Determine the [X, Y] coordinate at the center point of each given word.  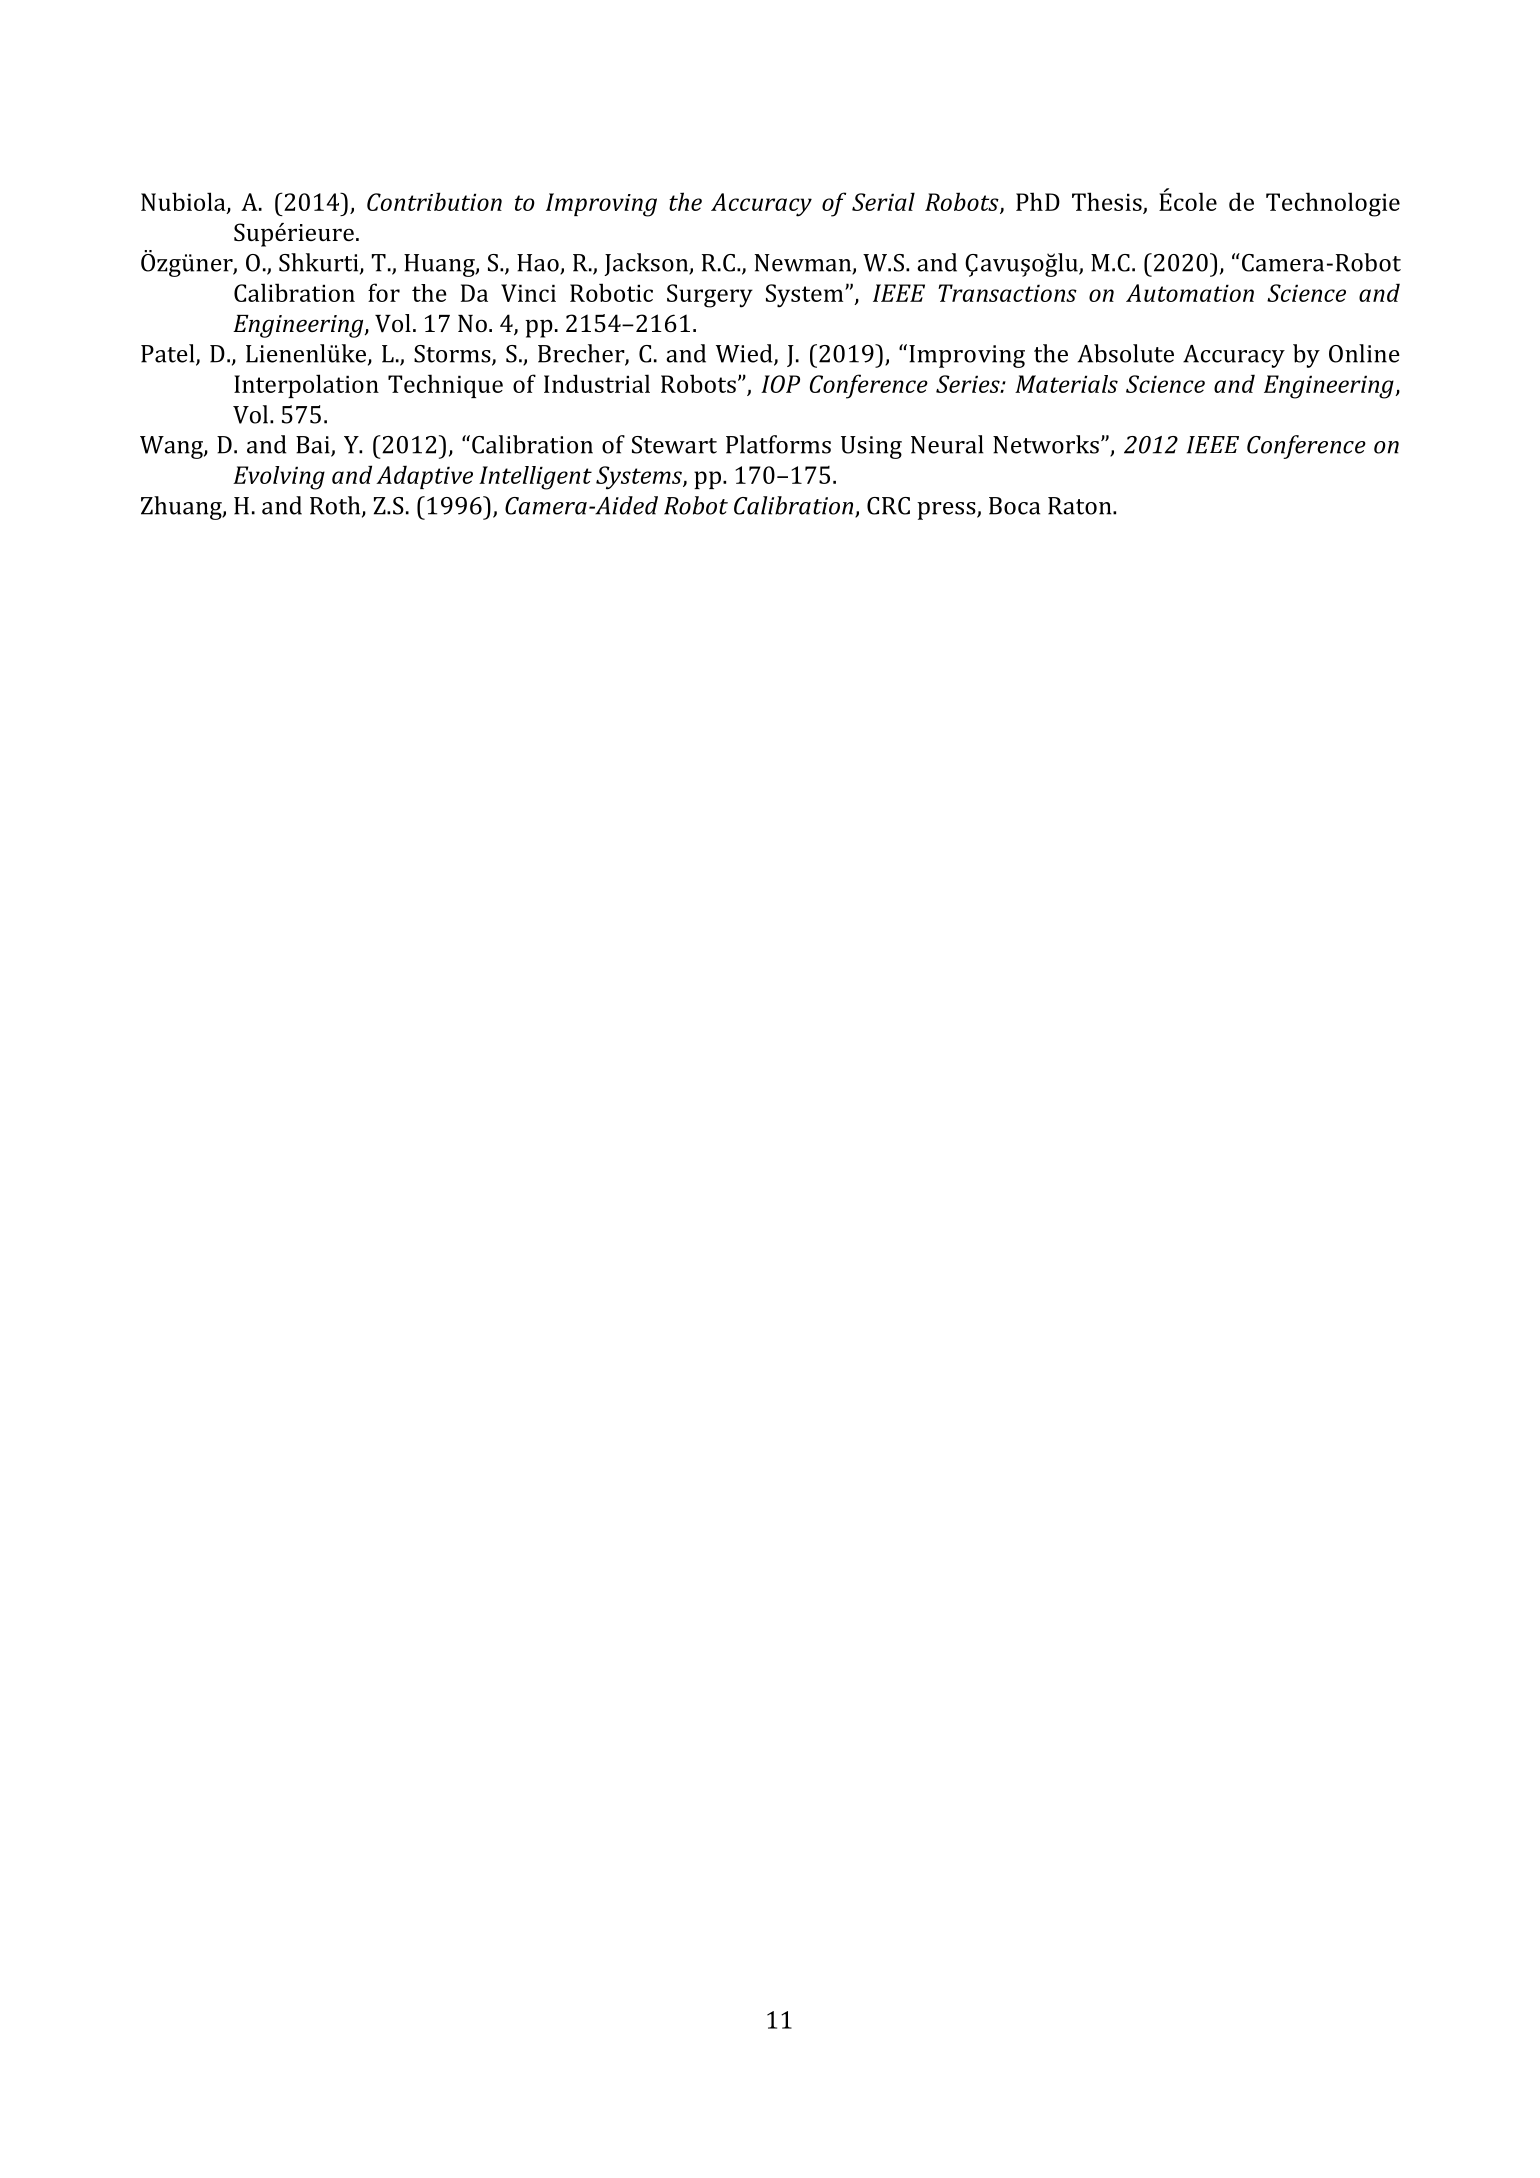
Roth [336, 506]
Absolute [1126, 353]
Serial [883, 201]
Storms [453, 355]
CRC [888, 506]
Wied [745, 354]
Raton [1081, 506]
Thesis [1107, 201]
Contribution [434, 201]
